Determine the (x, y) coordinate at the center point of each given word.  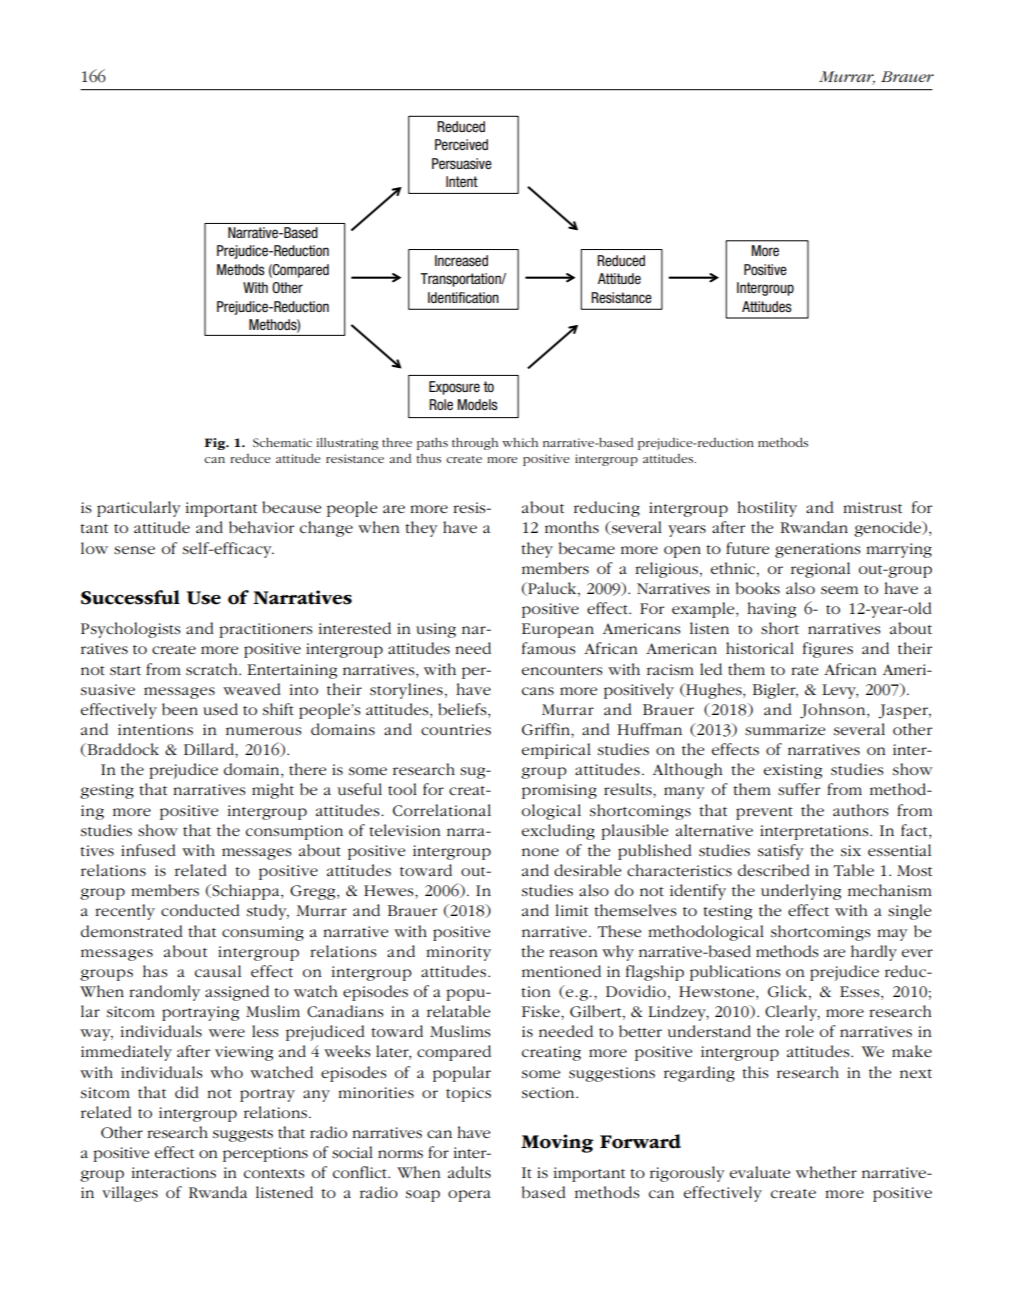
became (587, 548)
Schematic (282, 442)
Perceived (461, 144)
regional (820, 570)
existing (792, 771)
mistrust (872, 507)
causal (218, 971)
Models (477, 404)
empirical (556, 751)
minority (458, 953)
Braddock (122, 750)
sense (134, 550)
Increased (461, 261)
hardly (874, 953)
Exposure (454, 388)
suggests (243, 1135)
